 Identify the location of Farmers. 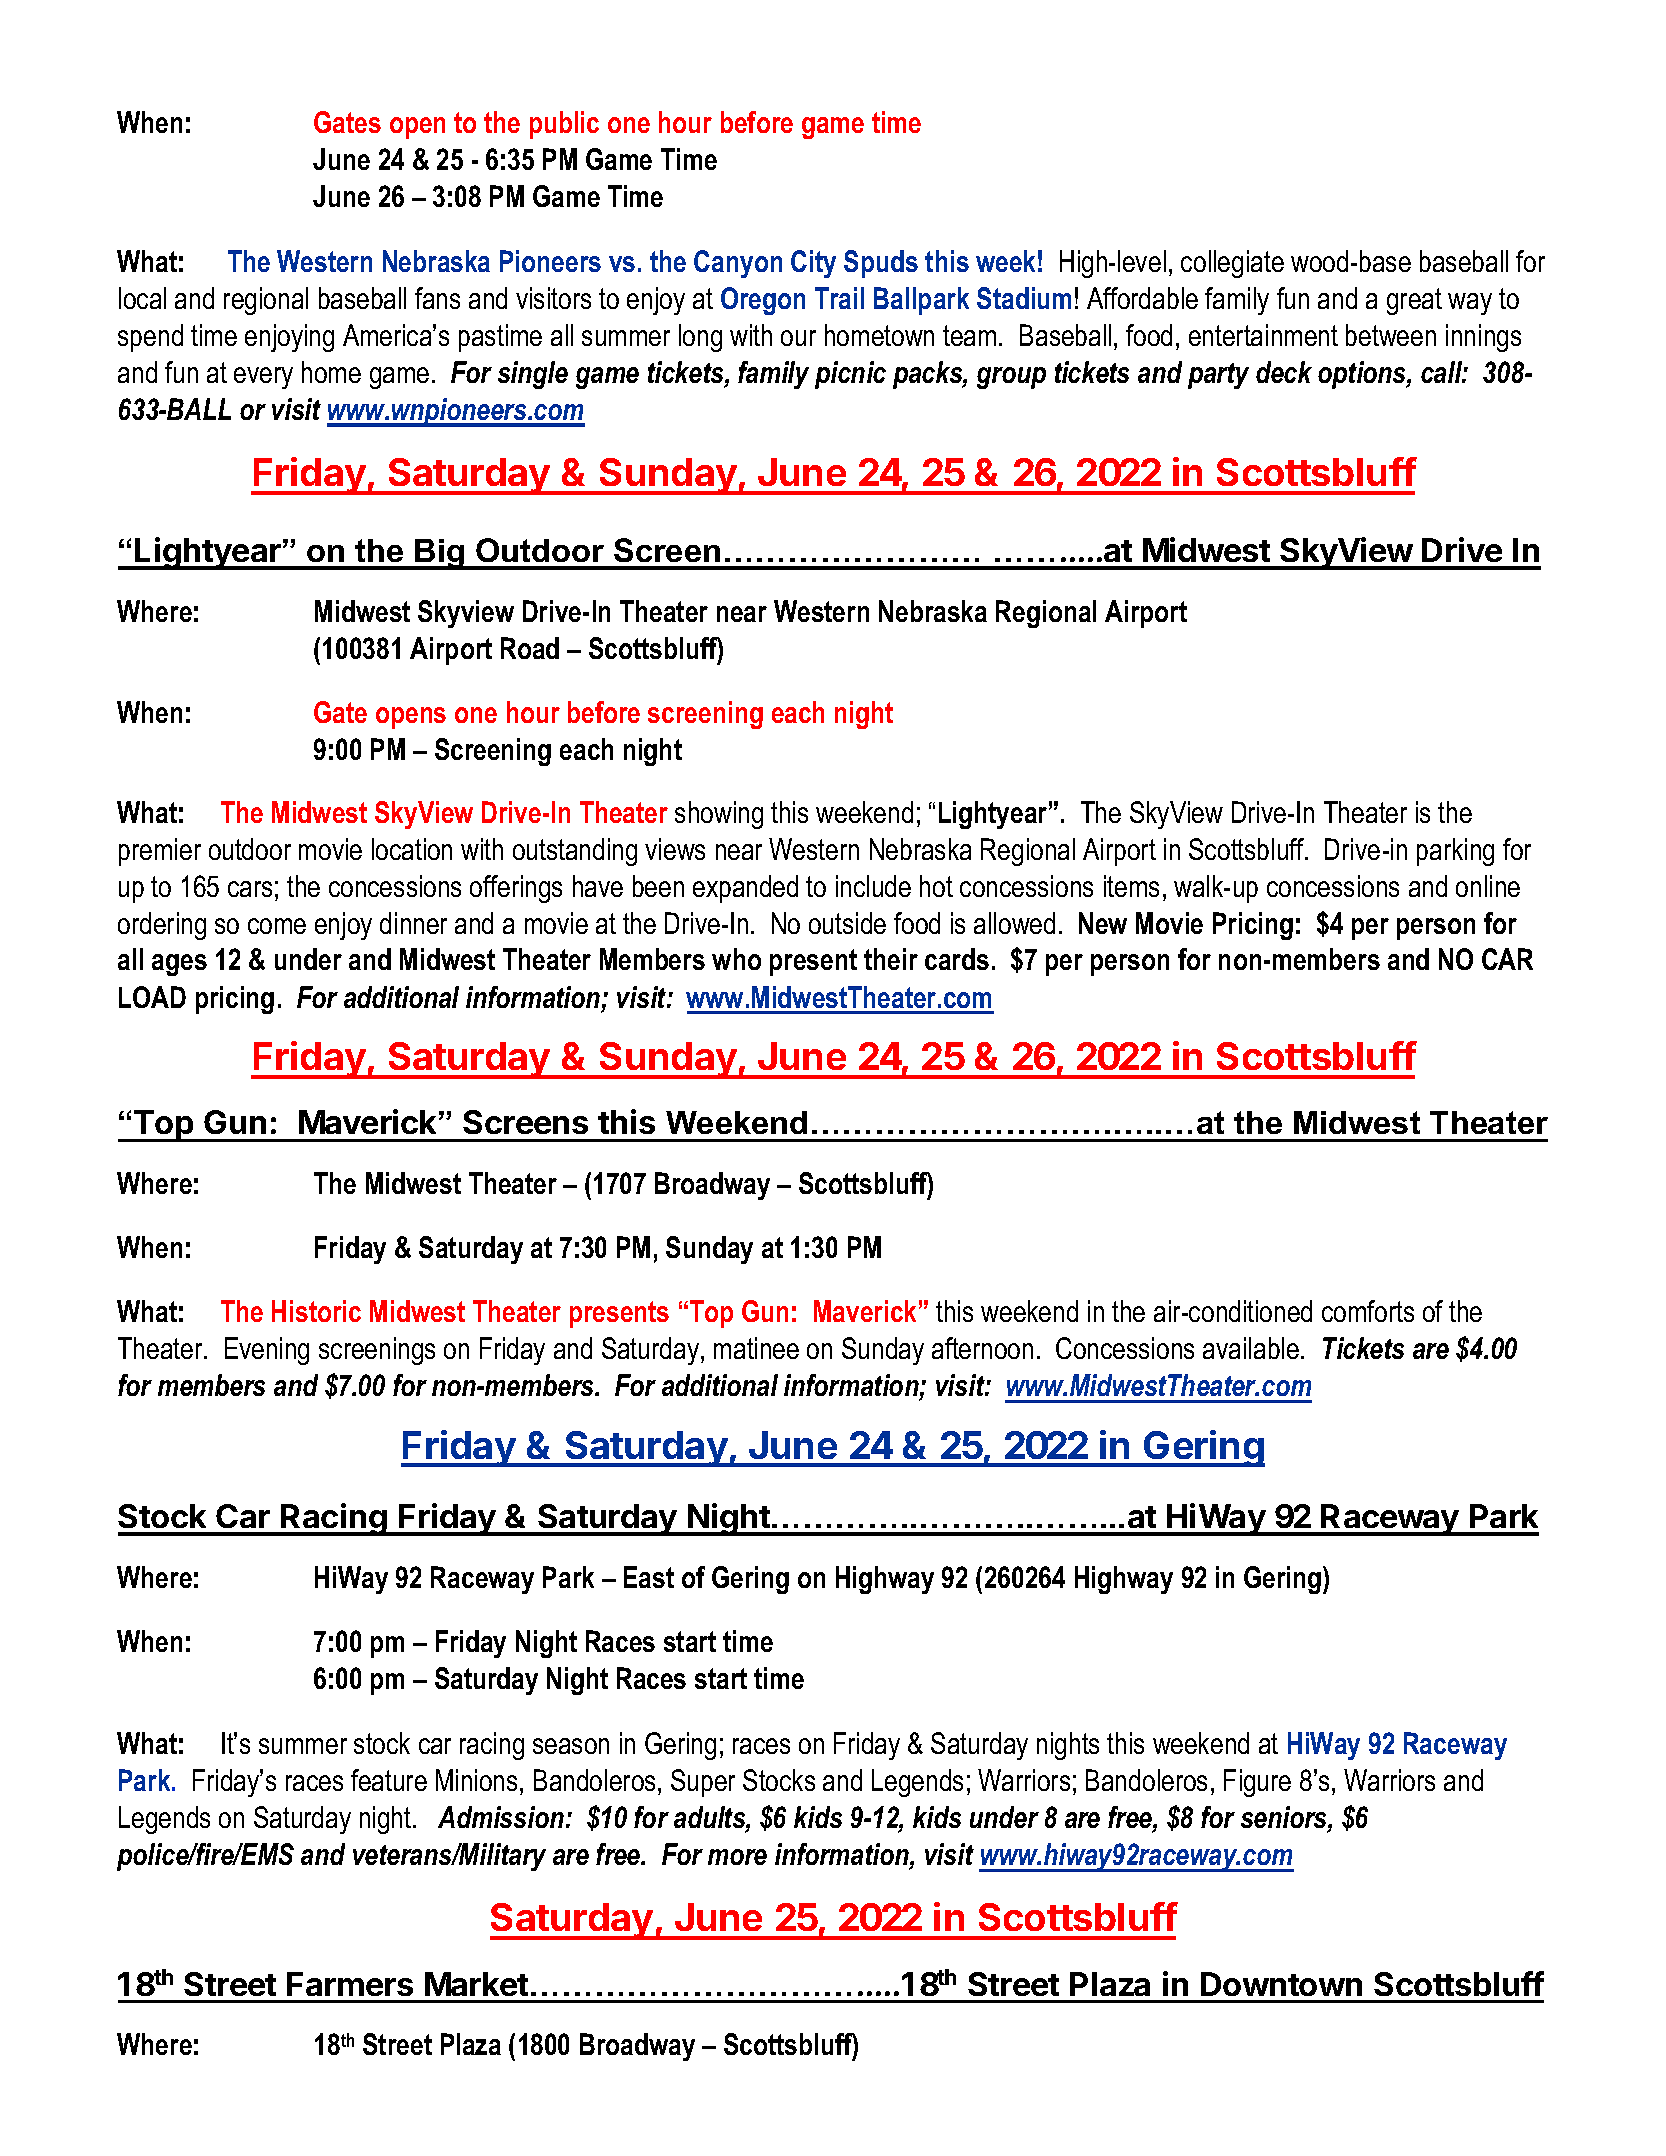
(350, 1984).
